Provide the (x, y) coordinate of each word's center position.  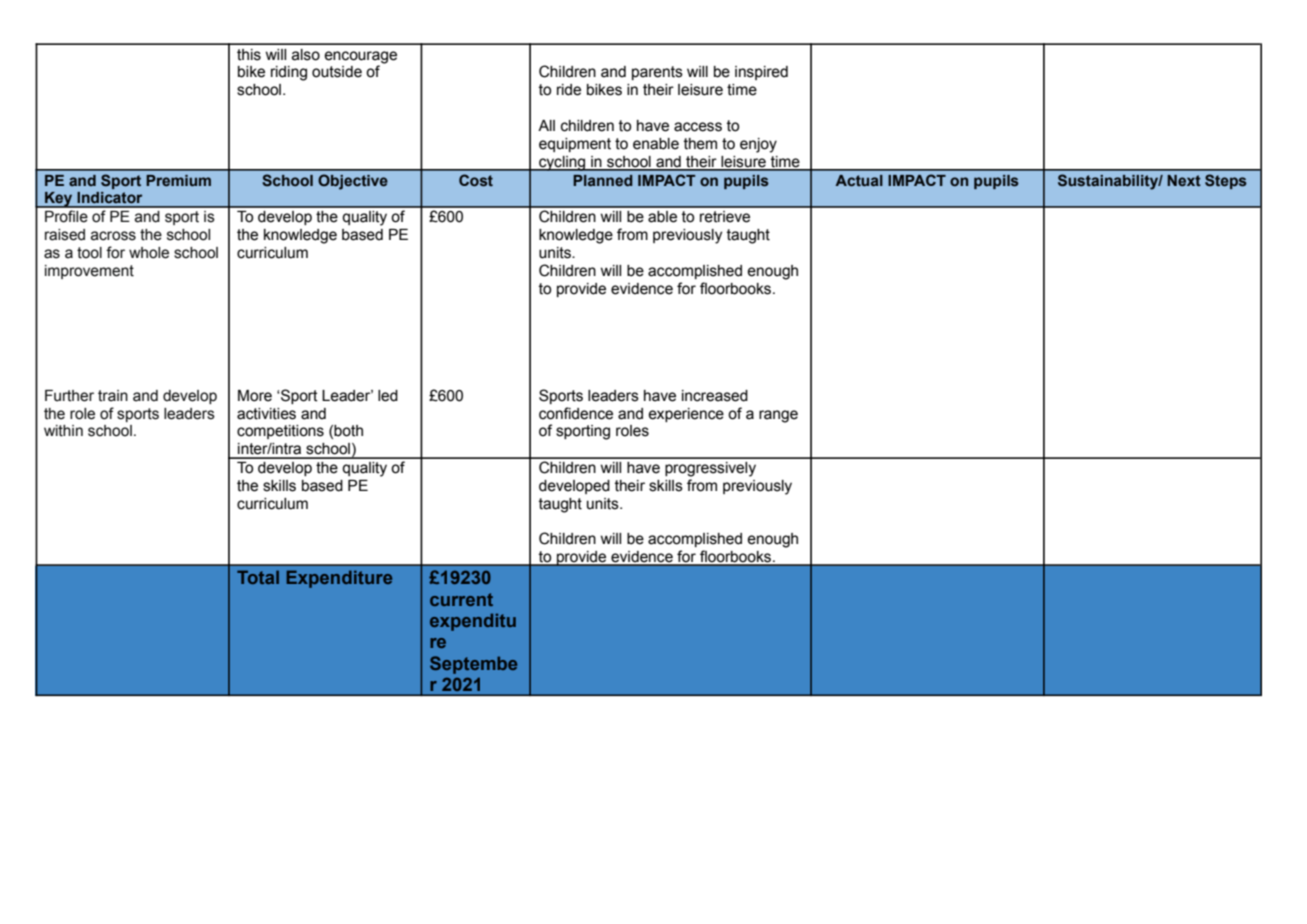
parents (657, 73)
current (461, 599)
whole (149, 253)
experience (686, 415)
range (778, 416)
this (249, 55)
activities (266, 414)
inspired (761, 73)
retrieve (725, 217)
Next (1184, 181)
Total (258, 577)
